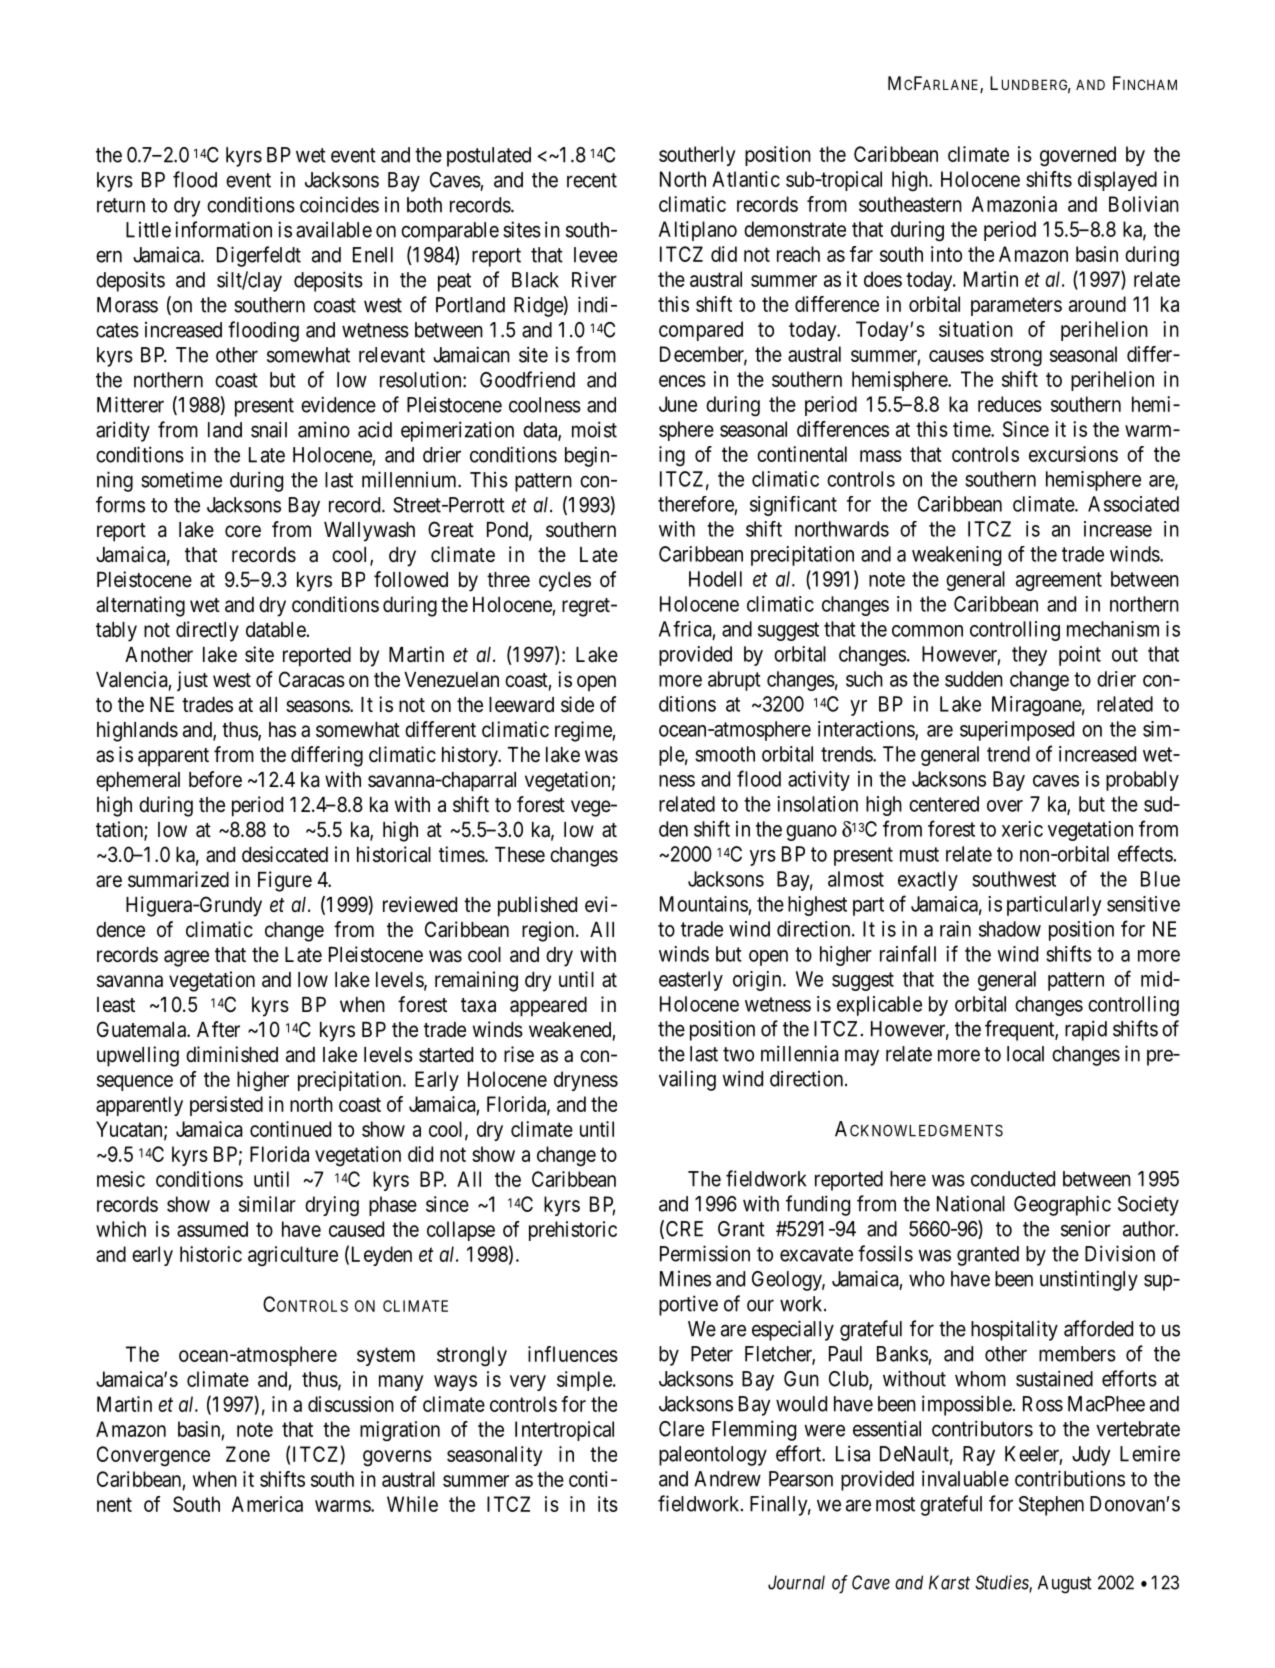 The image size is (1275, 1668). What do you see at coordinates (207, 631) in the screenshot?
I see `directly` at bounding box center [207, 631].
